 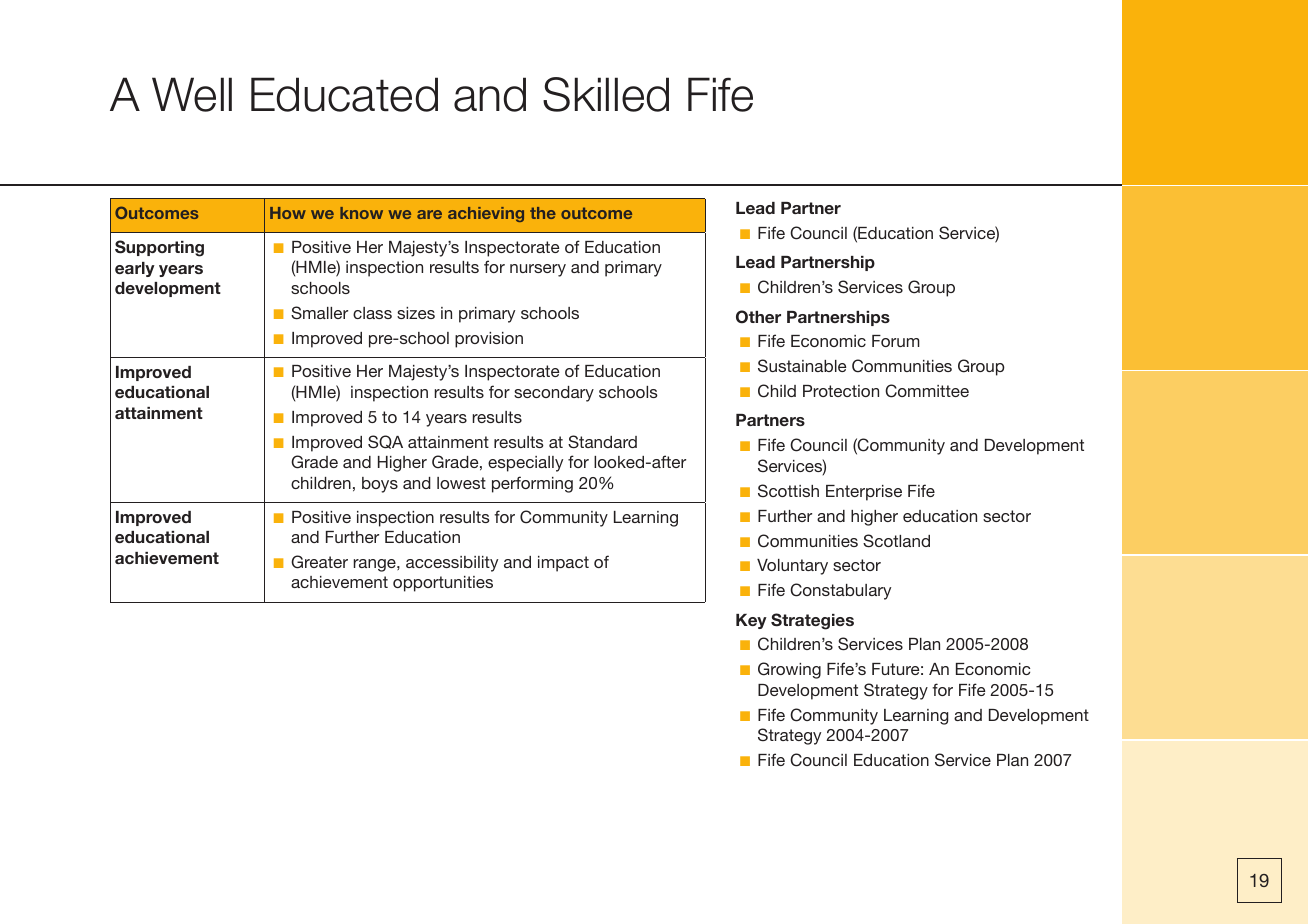 I want to click on Growing, so click(x=789, y=670).
